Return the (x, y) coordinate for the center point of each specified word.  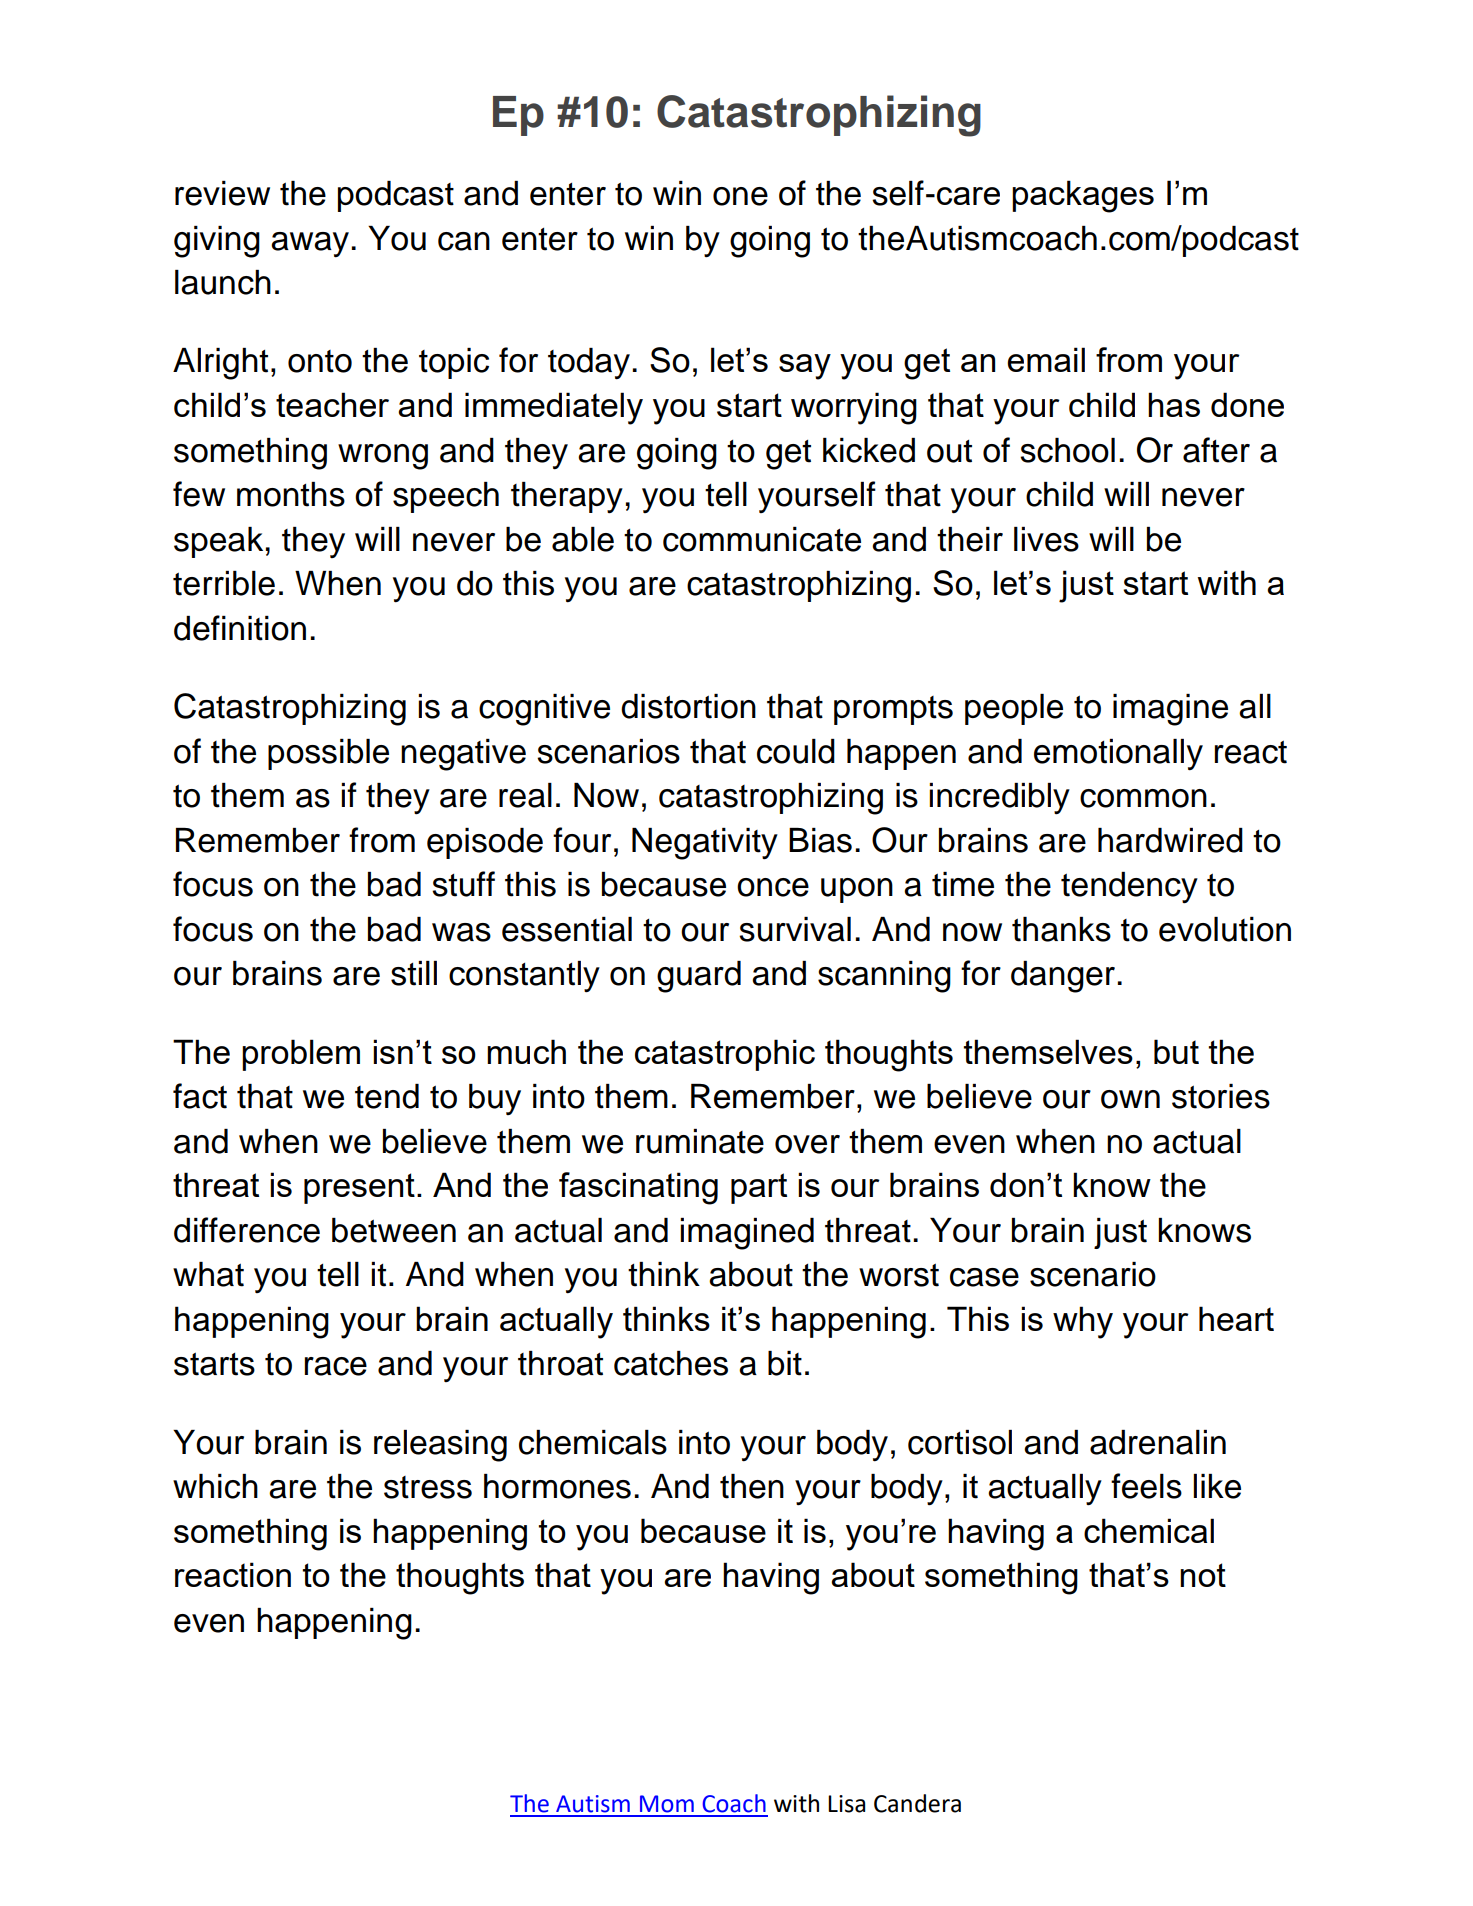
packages (1083, 196)
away (310, 245)
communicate (762, 539)
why (1083, 1322)
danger (1064, 977)
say (805, 367)
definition (240, 628)
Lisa (846, 1804)
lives (1046, 539)
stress (428, 1487)
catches (671, 1363)
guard (699, 977)
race (336, 1366)
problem (301, 1055)
